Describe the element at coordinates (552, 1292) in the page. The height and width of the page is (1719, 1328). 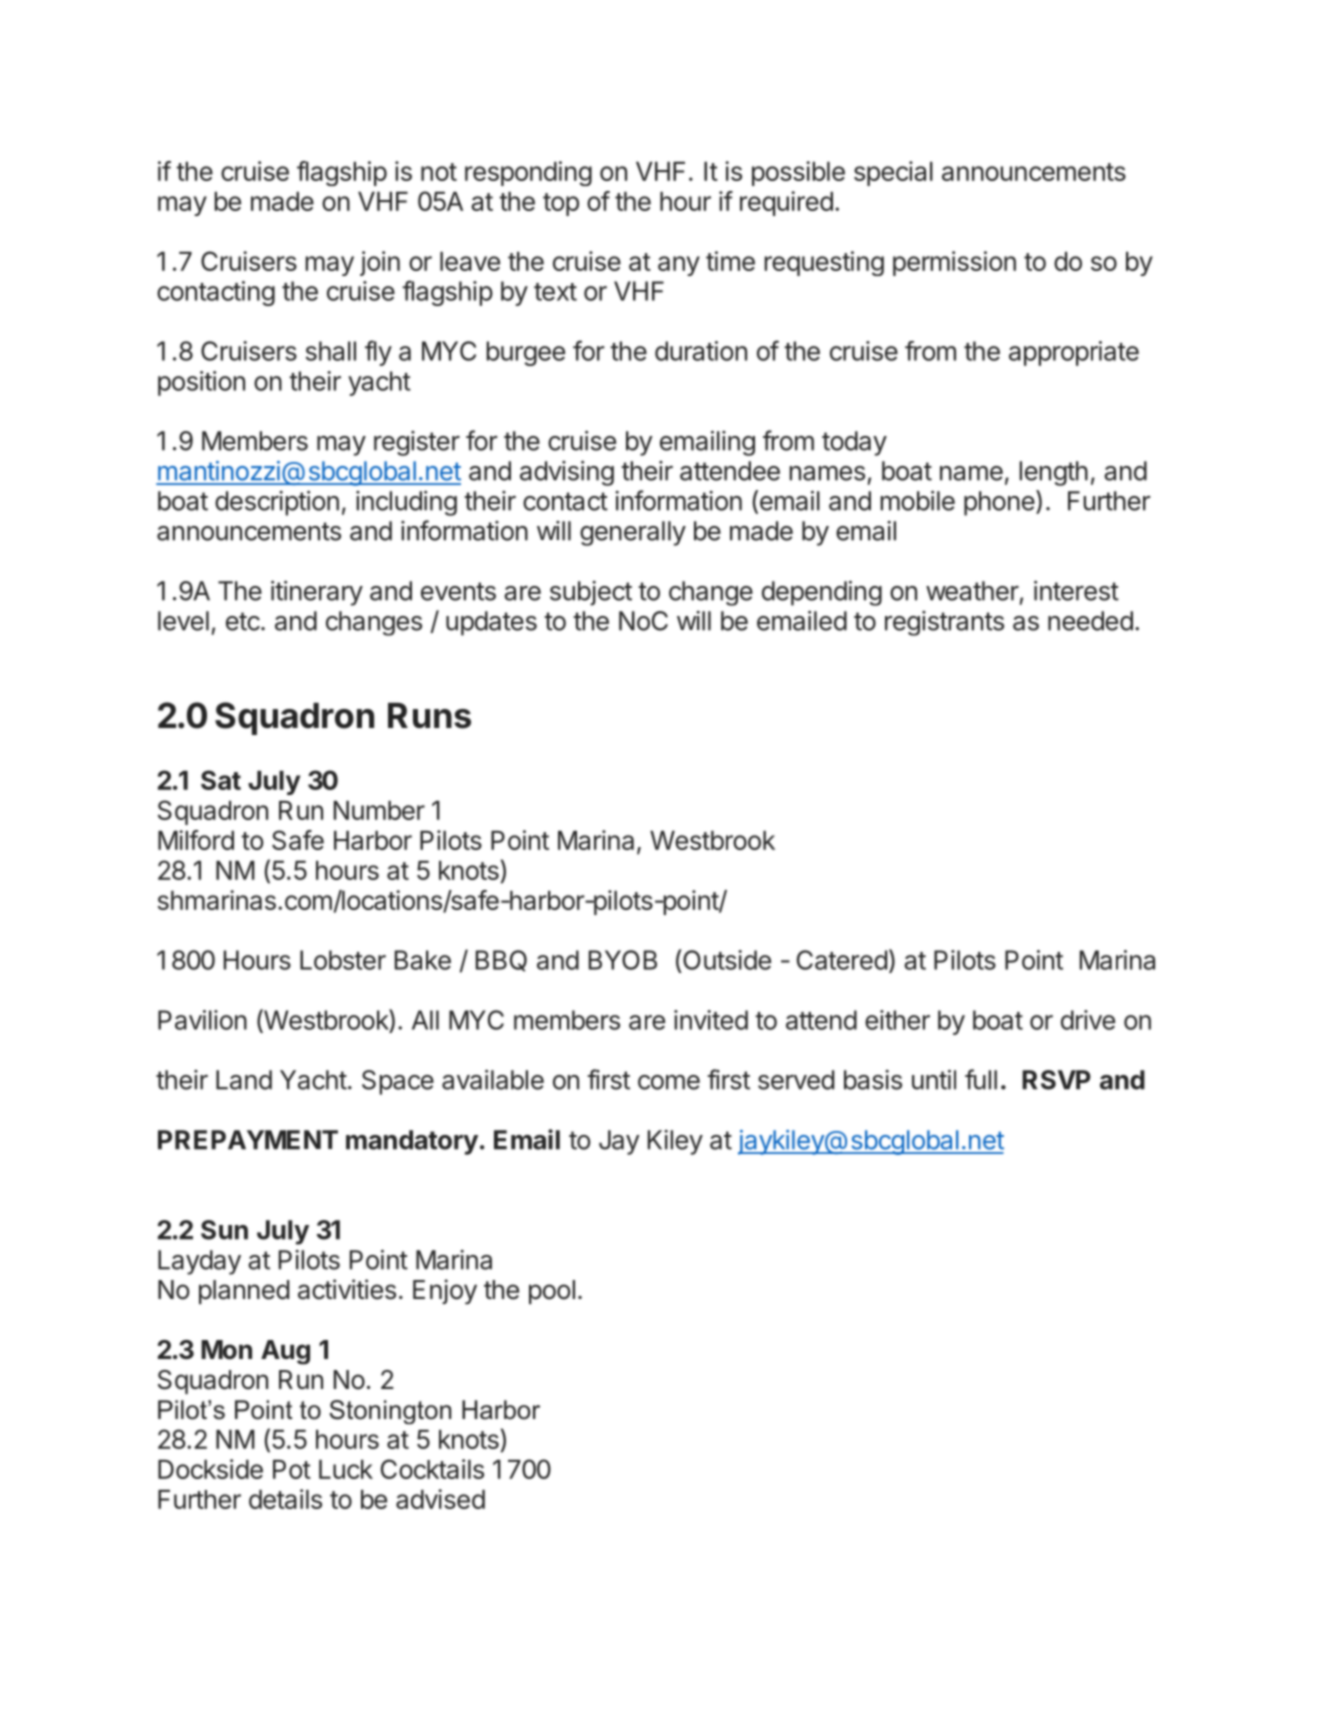
I see `pool` at that location.
